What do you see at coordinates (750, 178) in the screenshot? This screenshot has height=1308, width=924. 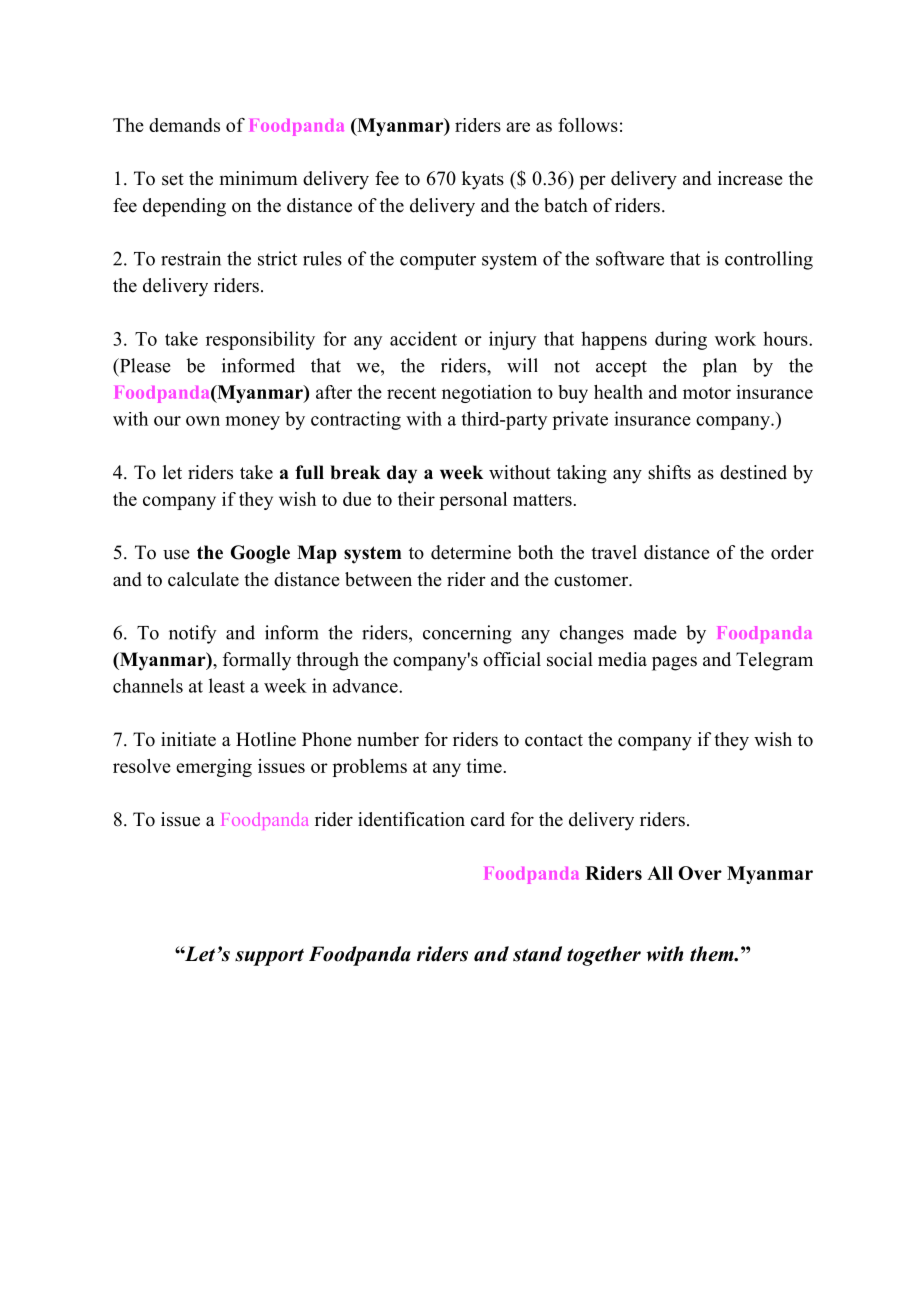 I see `increase` at bounding box center [750, 178].
